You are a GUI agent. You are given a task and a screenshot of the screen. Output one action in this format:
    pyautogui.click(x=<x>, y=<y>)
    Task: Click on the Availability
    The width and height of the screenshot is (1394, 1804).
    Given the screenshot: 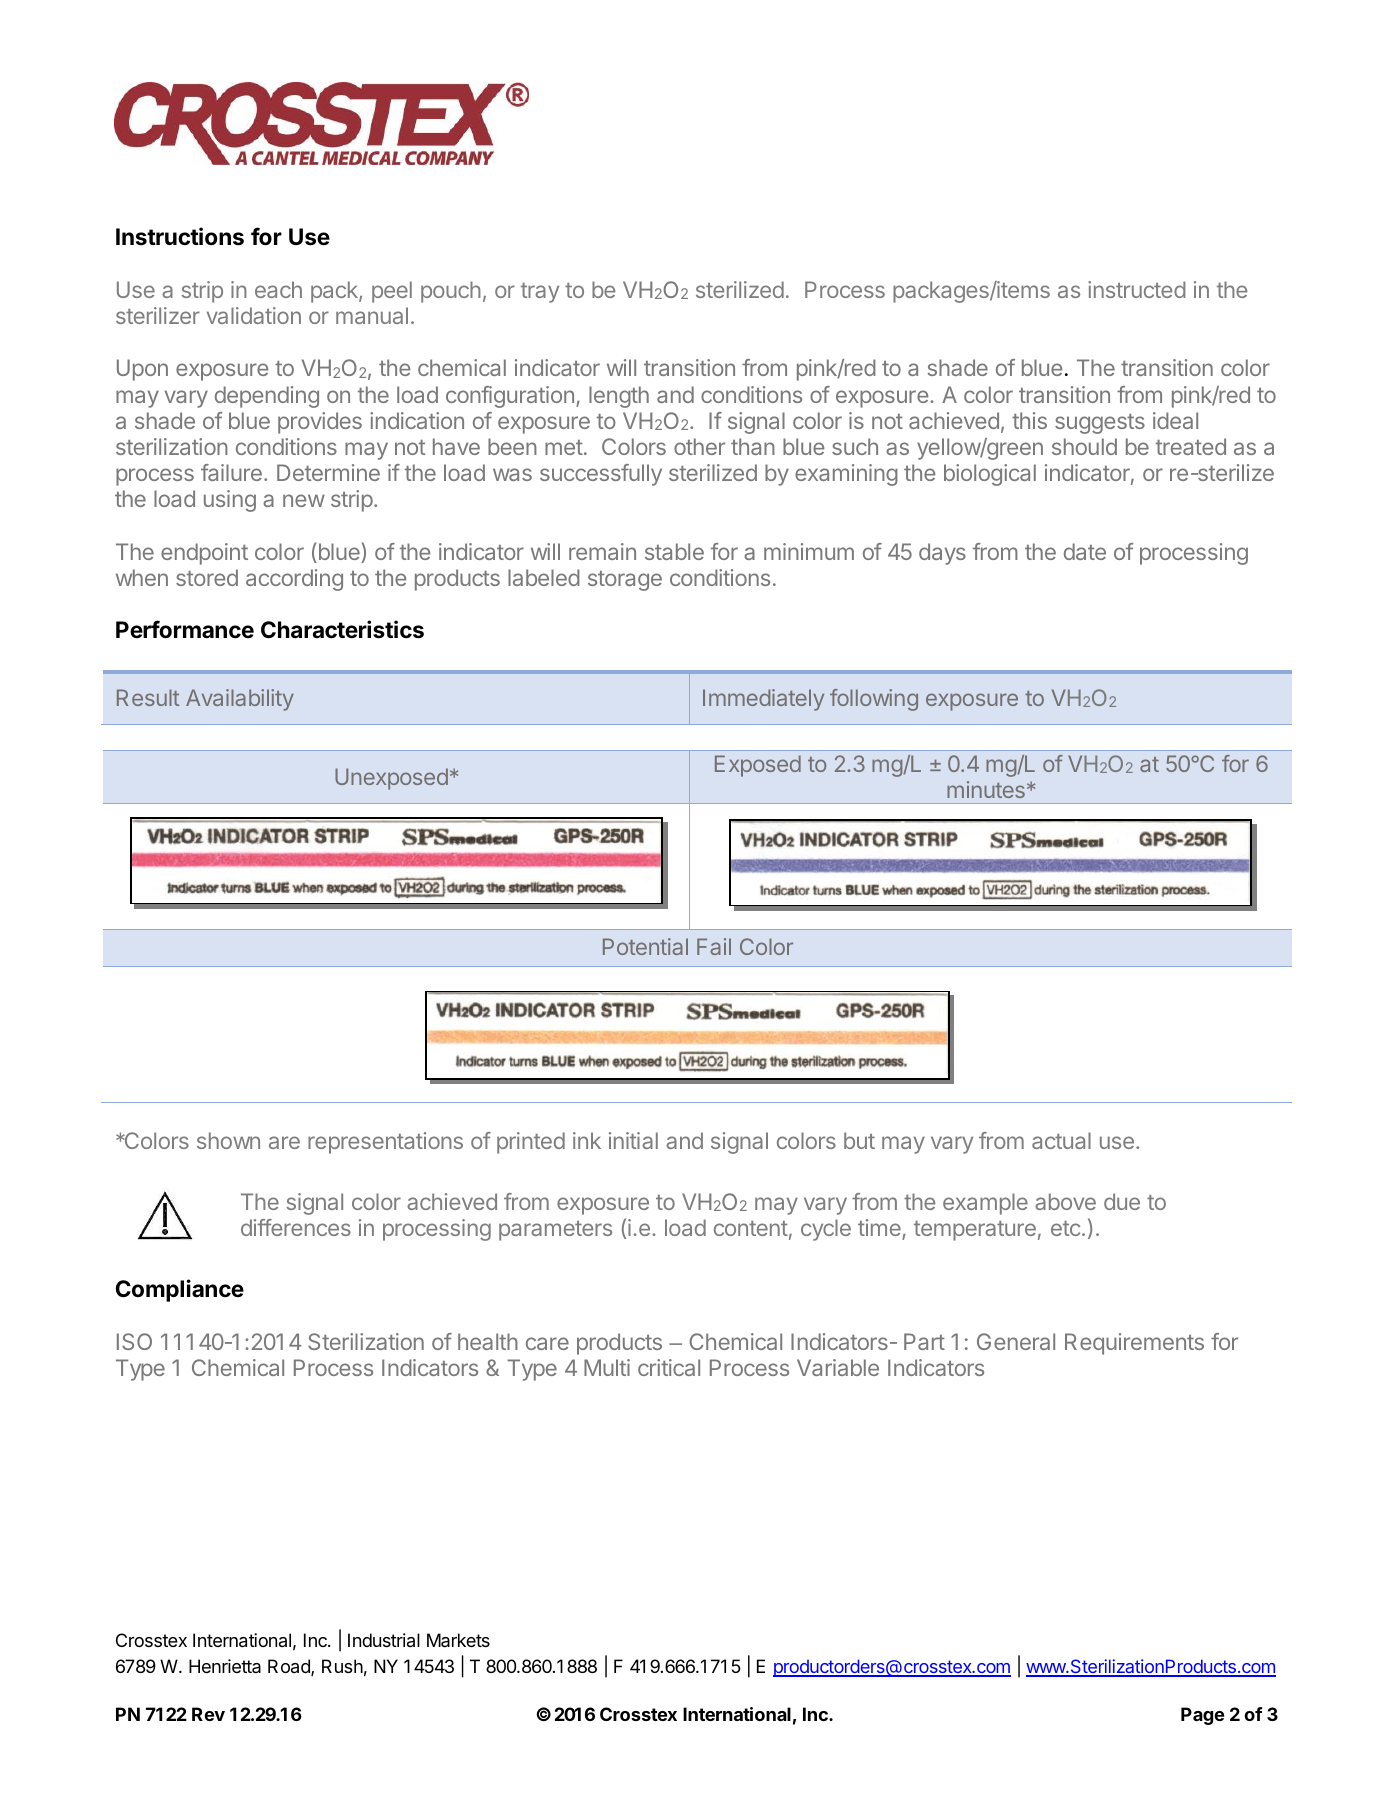 What is the action you would take?
    pyautogui.click(x=240, y=700)
